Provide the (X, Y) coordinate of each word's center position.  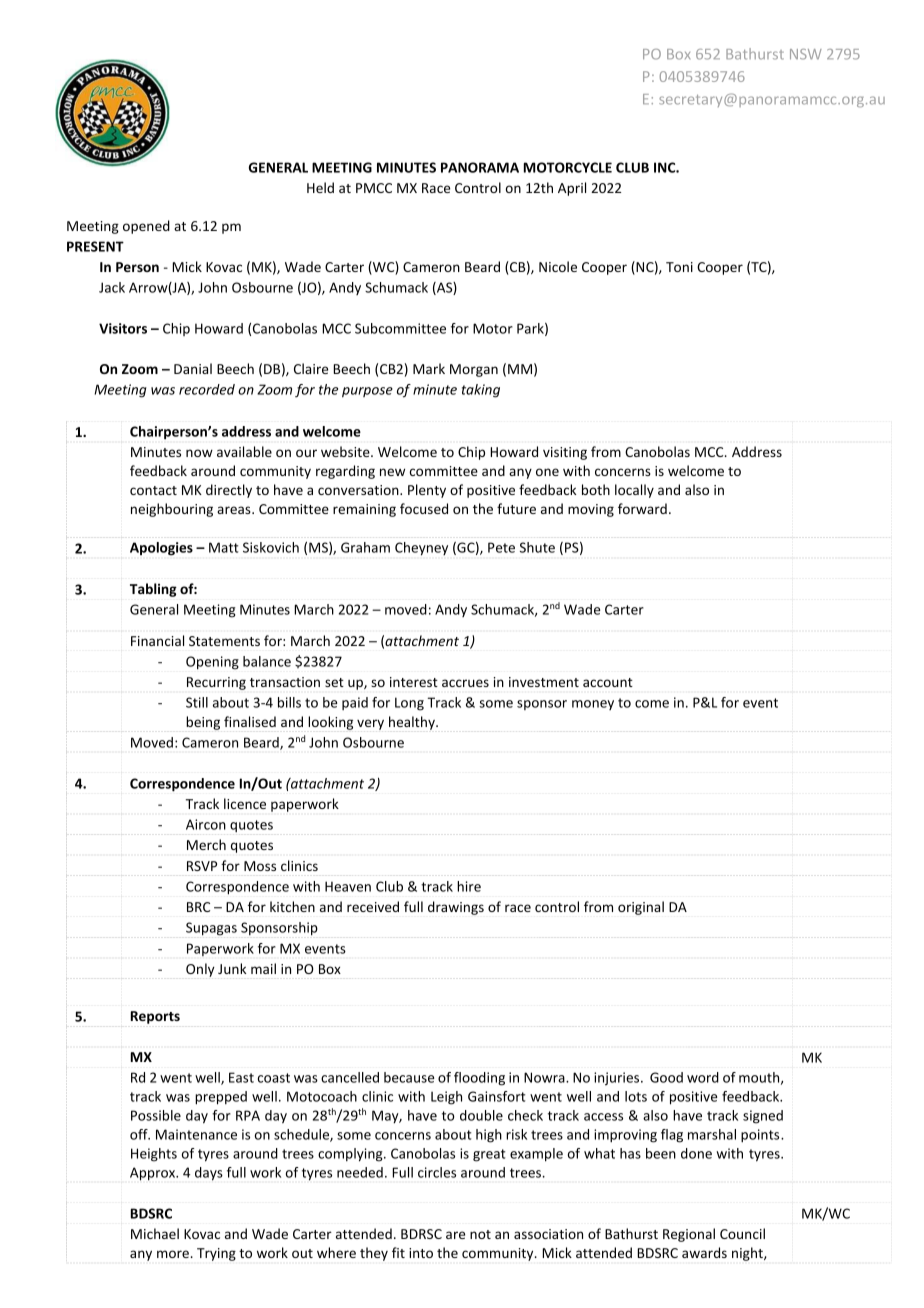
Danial (193, 368)
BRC (198, 907)
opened (146, 227)
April (572, 189)
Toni (679, 267)
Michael (155, 1233)
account (608, 682)
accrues (465, 683)
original (641, 908)
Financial (157, 640)
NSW (806, 54)
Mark (429, 368)
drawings (456, 908)
